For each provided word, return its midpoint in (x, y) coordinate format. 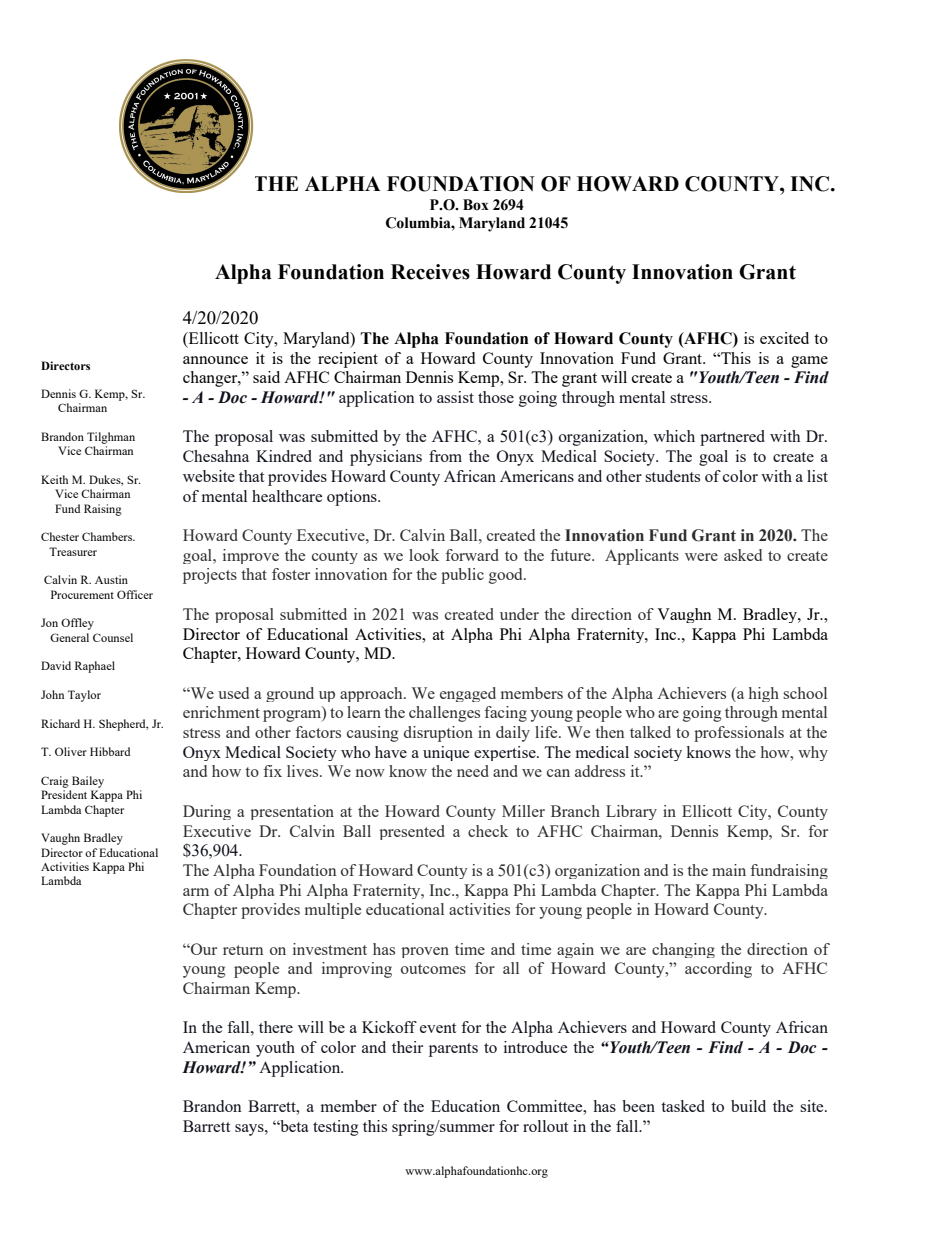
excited (784, 338)
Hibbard (110, 751)
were (701, 557)
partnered (732, 438)
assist (455, 397)
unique (446, 753)
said (266, 377)
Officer (135, 594)
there (276, 1027)
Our (203, 949)
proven (425, 952)
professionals (739, 734)
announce (215, 360)
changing (683, 950)
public (462, 576)
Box (476, 205)
